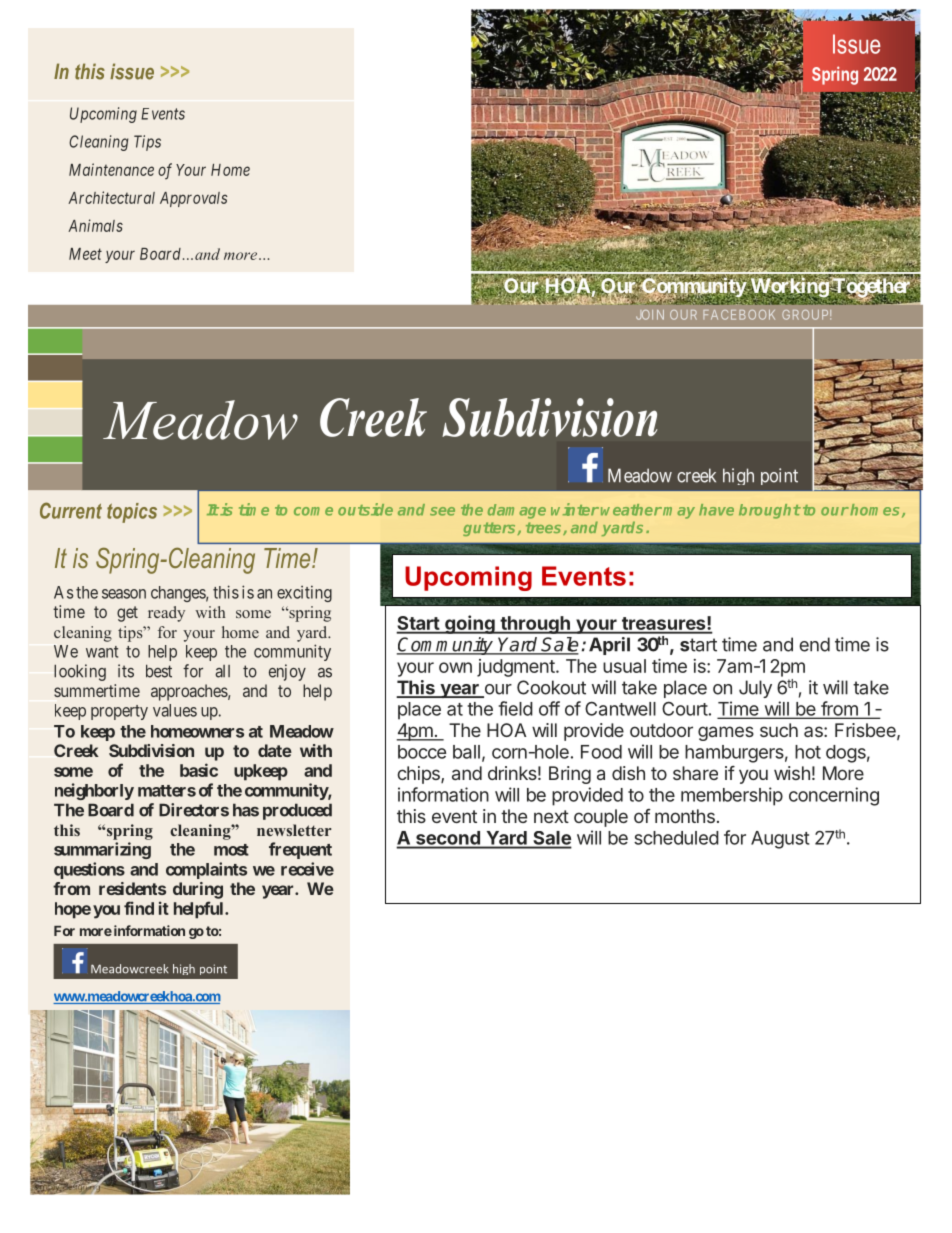 The image size is (952, 1233). I want to click on during, so click(198, 890).
